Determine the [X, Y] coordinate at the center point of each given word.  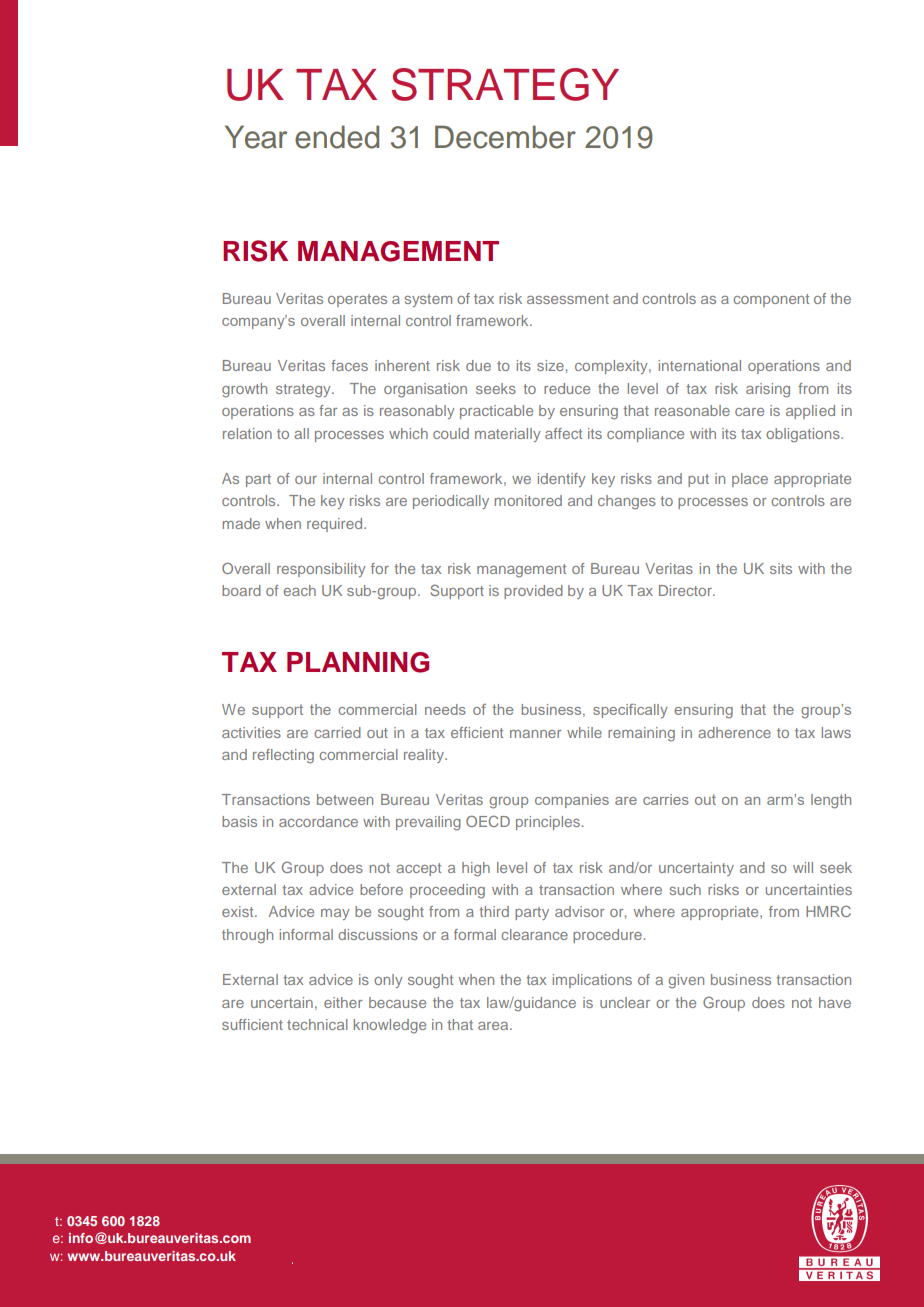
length [831, 801]
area [494, 1026]
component [771, 300]
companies [572, 801]
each [299, 590]
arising [768, 390]
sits [781, 568]
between [345, 799]
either [343, 1002]
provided [533, 592]
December [505, 137]
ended [337, 137]
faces [349, 365]
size [550, 365]
